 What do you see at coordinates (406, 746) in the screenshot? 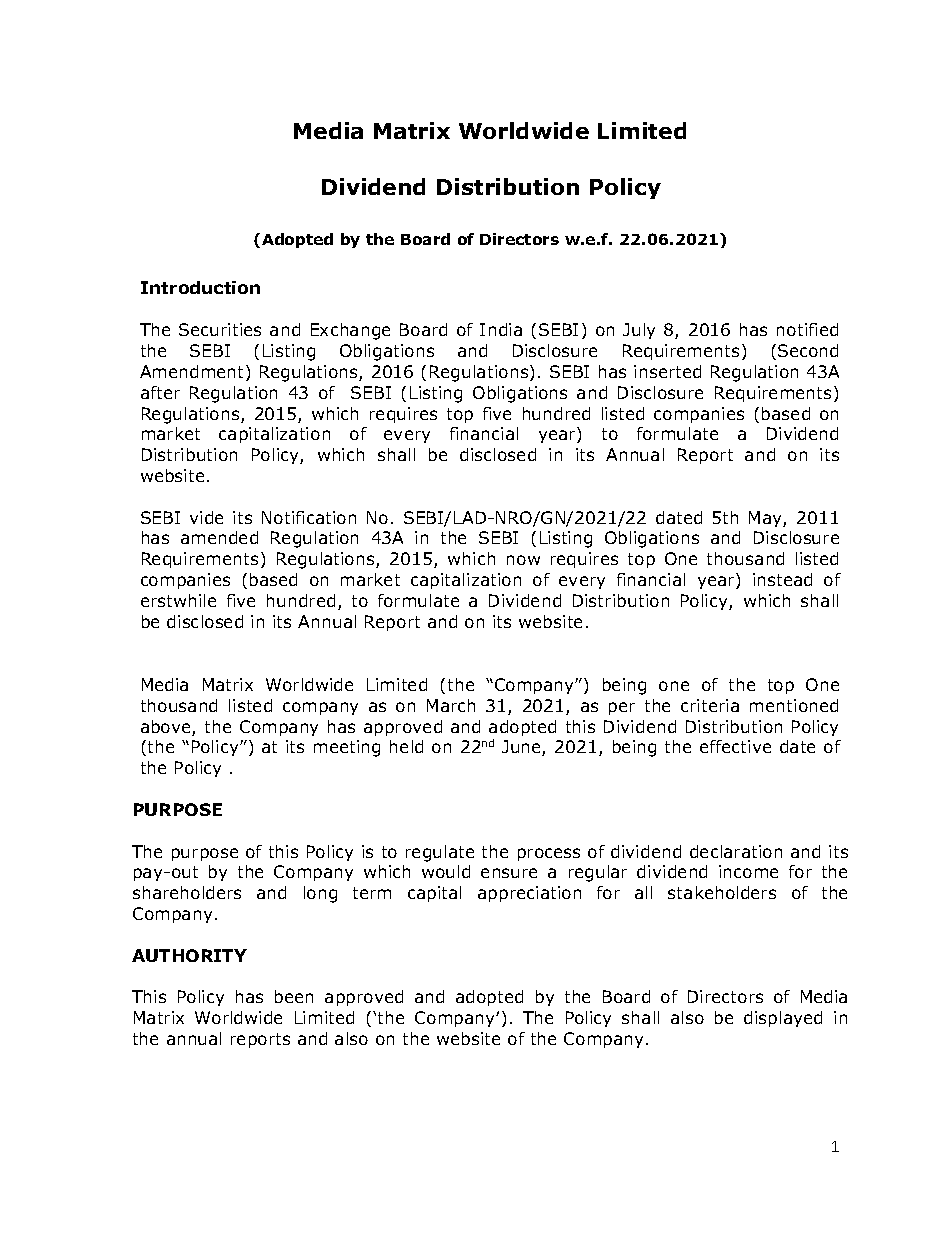
I see `held` at bounding box center [406, 746].
